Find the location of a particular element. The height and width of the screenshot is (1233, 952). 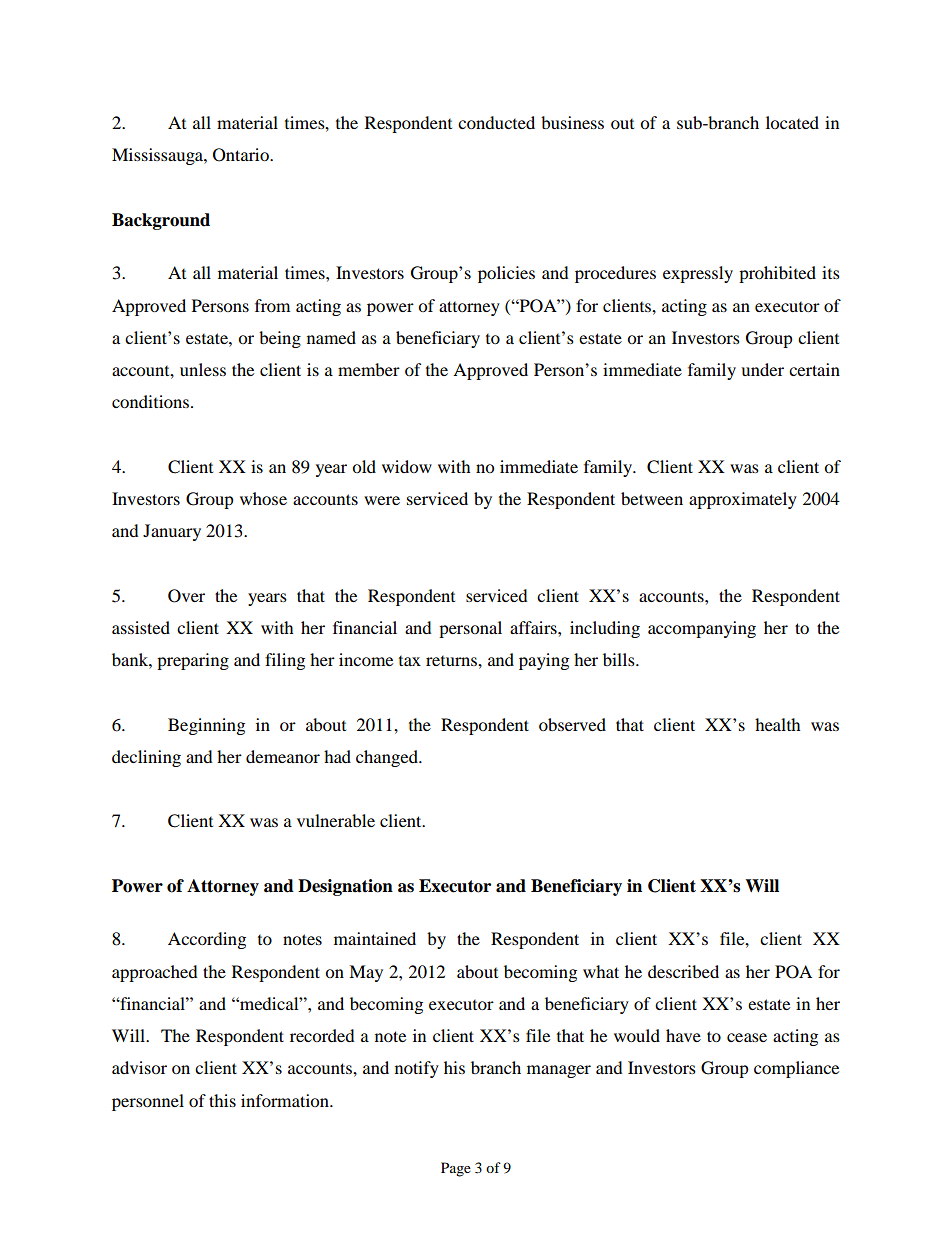

this is located at coordinates (222, 1100).
